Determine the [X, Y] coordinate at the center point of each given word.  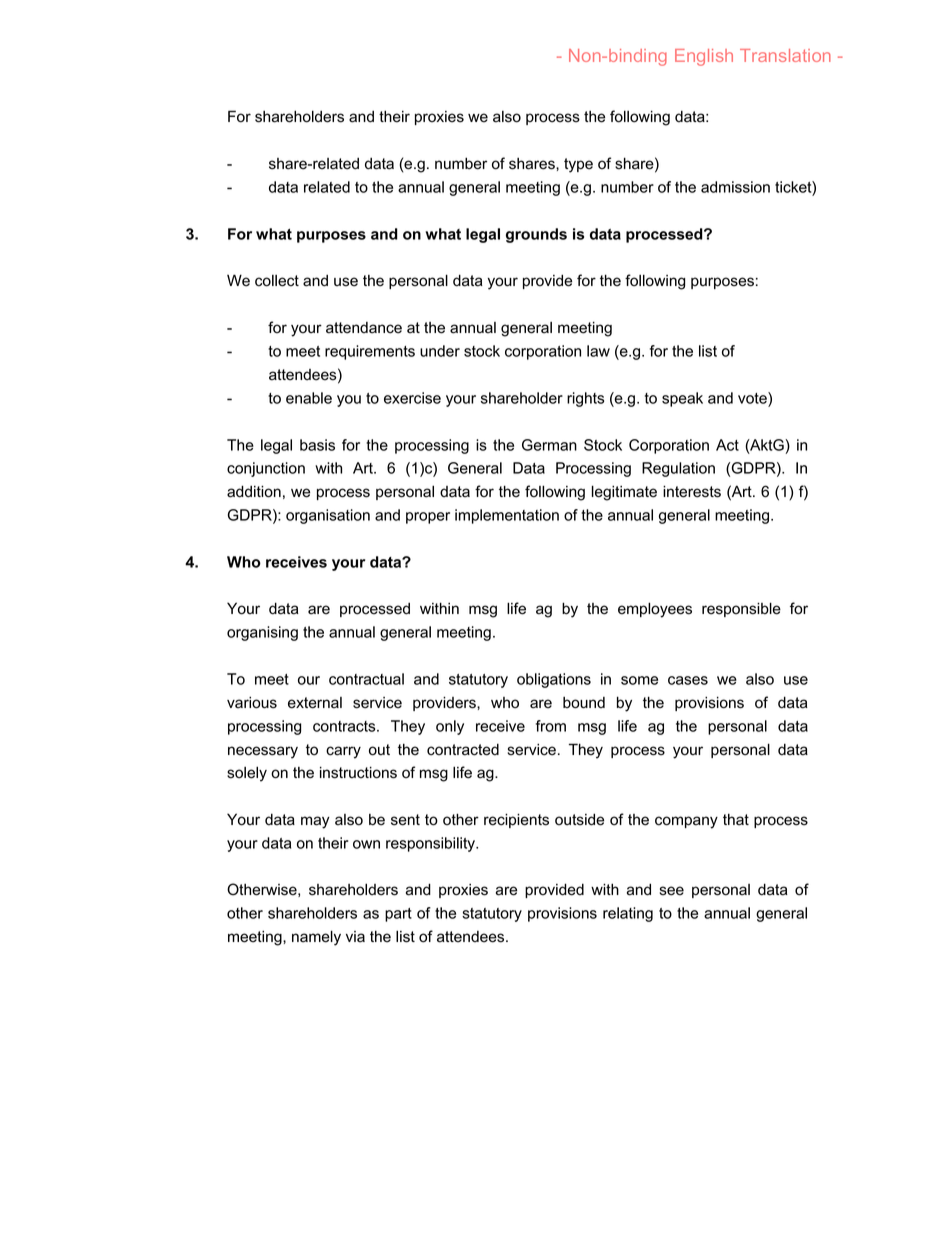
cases [688, 680]
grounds [536, 235]
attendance [364, 328]
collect [277, 281]
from [551, 726]
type [578, 165]
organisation [328, 516]
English [704, 57]
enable [309, 398]
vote [753, 398]
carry [343, 752]
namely [316, 938]
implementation [507, 516]
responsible [741, 609]
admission [735, 187]
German [549, 445]
